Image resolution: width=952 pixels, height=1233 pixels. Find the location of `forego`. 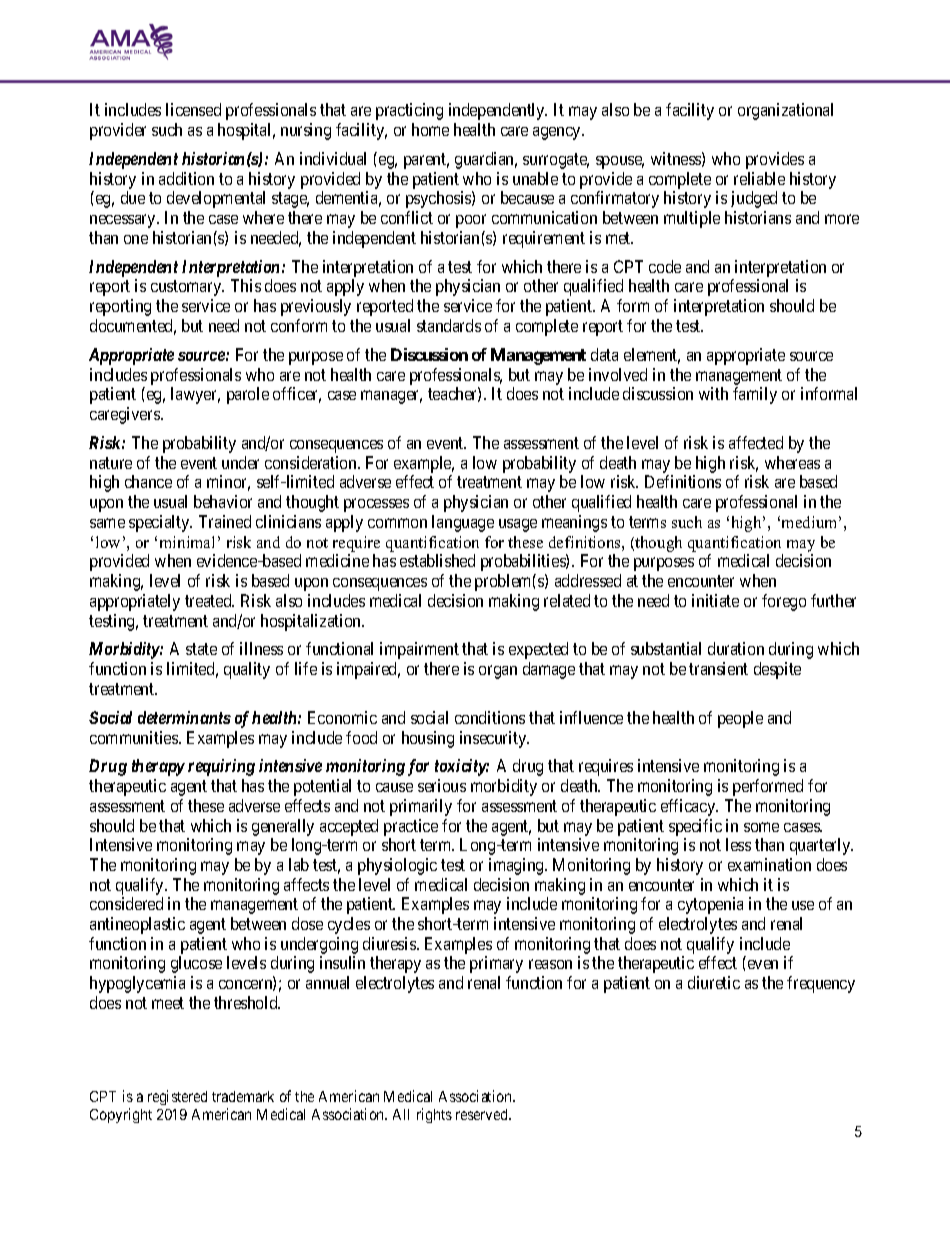

forego is located at coordinates (784, 602).
